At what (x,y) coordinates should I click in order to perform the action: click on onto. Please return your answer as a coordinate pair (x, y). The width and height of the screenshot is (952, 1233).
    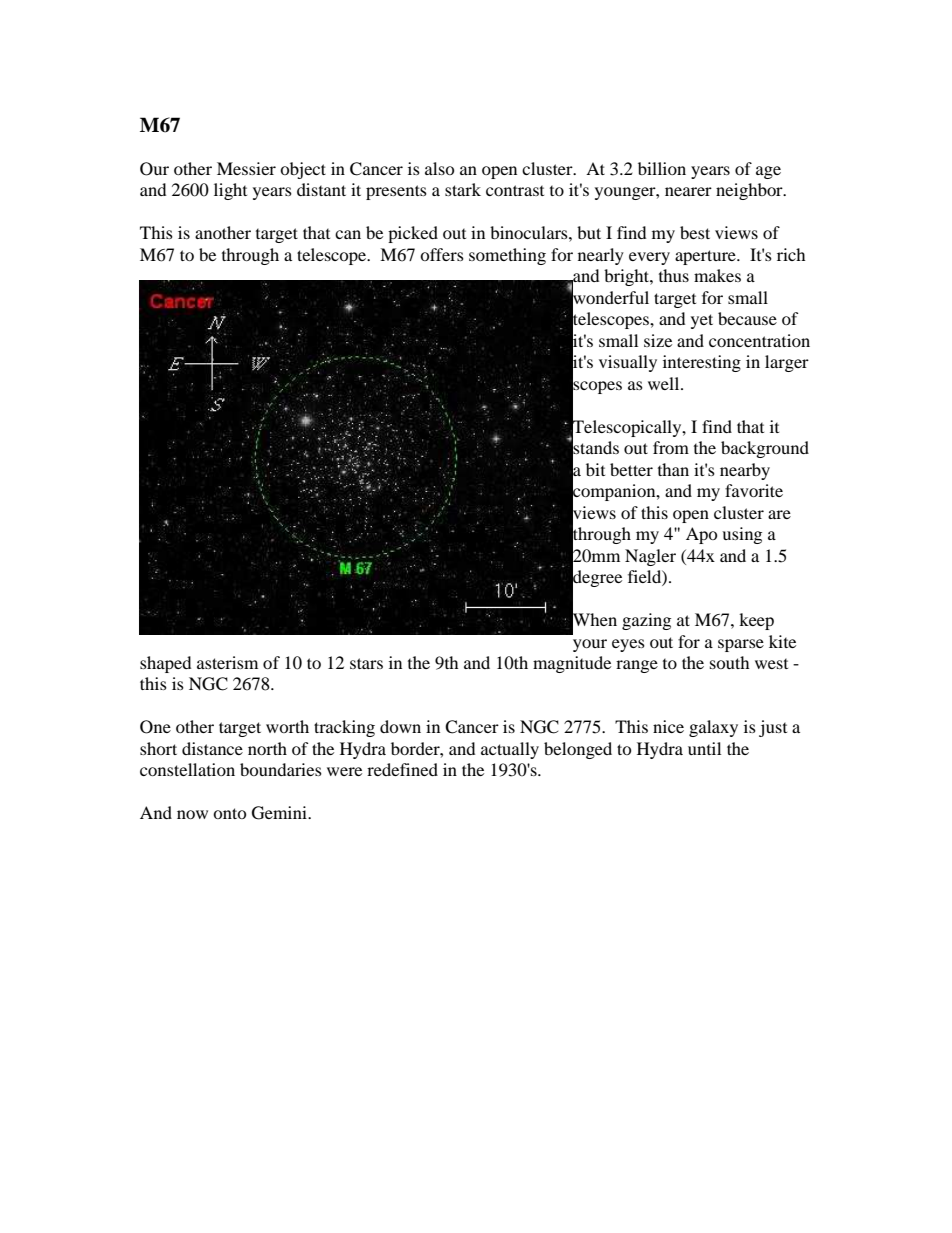
    Looking at the image, I should click on (229, 813).
